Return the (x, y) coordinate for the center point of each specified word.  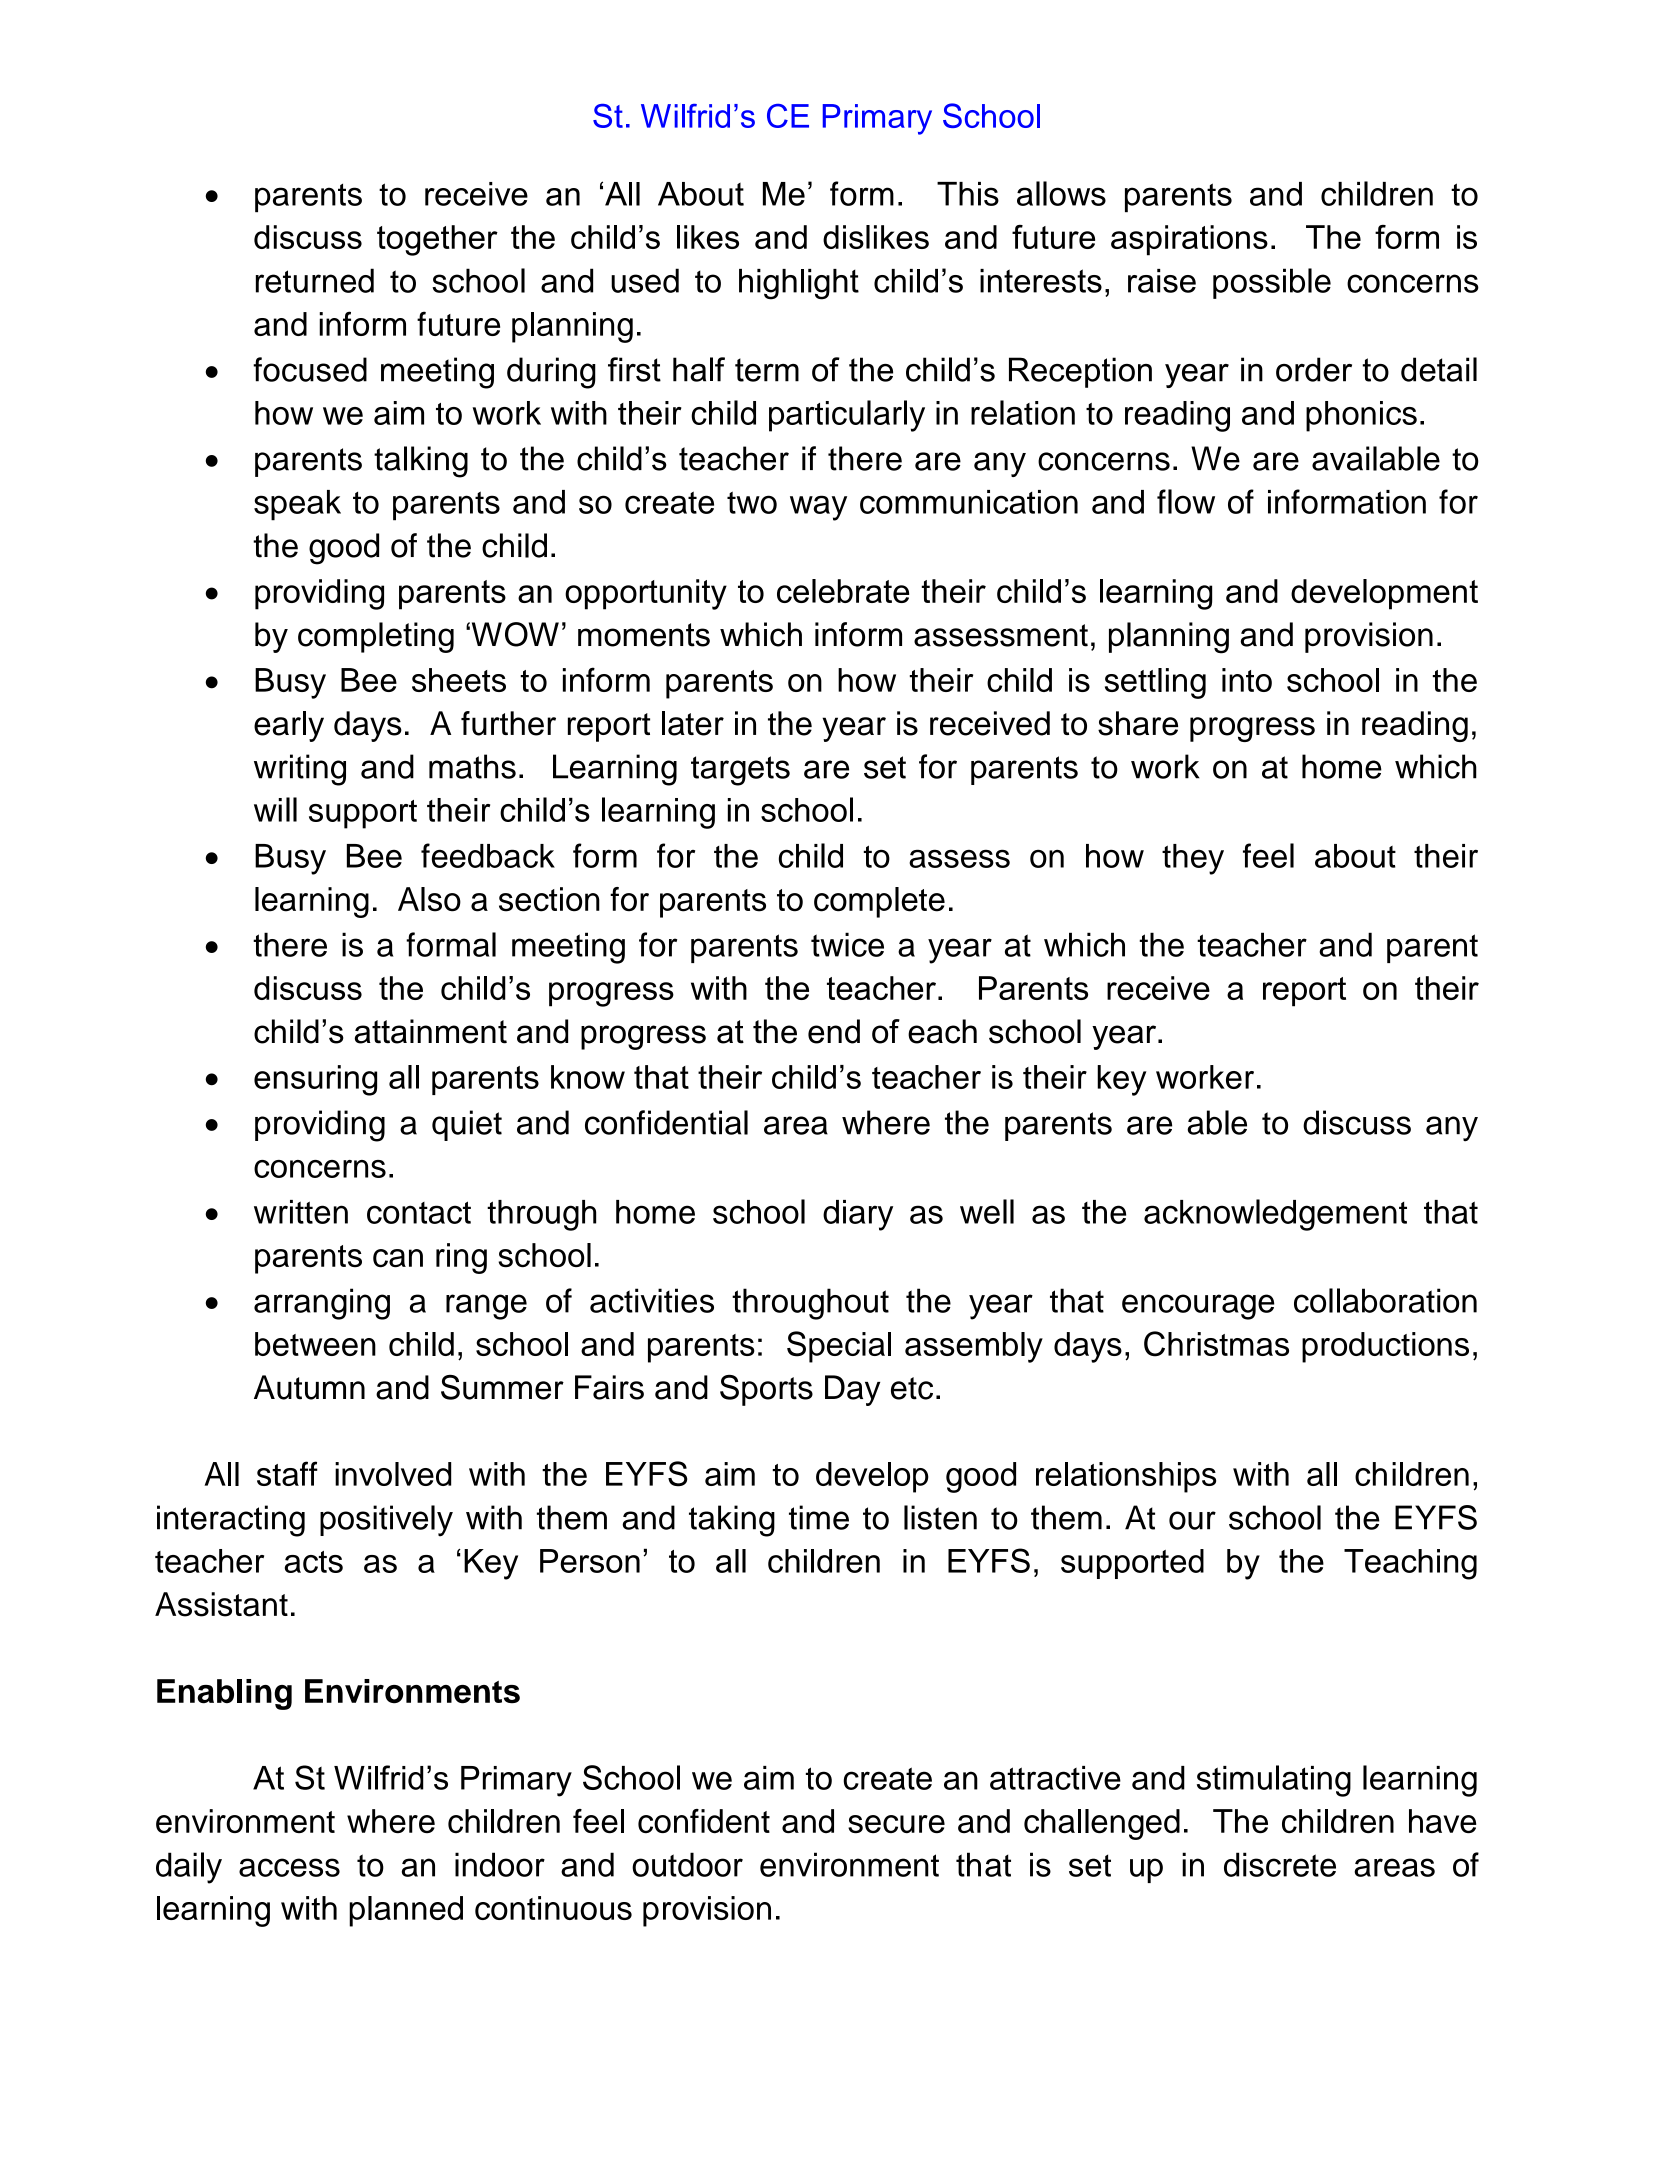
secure (896, 1824)
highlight (799, 284)
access (289, 1867)
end (834, 1031)
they (1193, 859)
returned (315, 280)
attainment (431, 1031)
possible (1272, 283)
